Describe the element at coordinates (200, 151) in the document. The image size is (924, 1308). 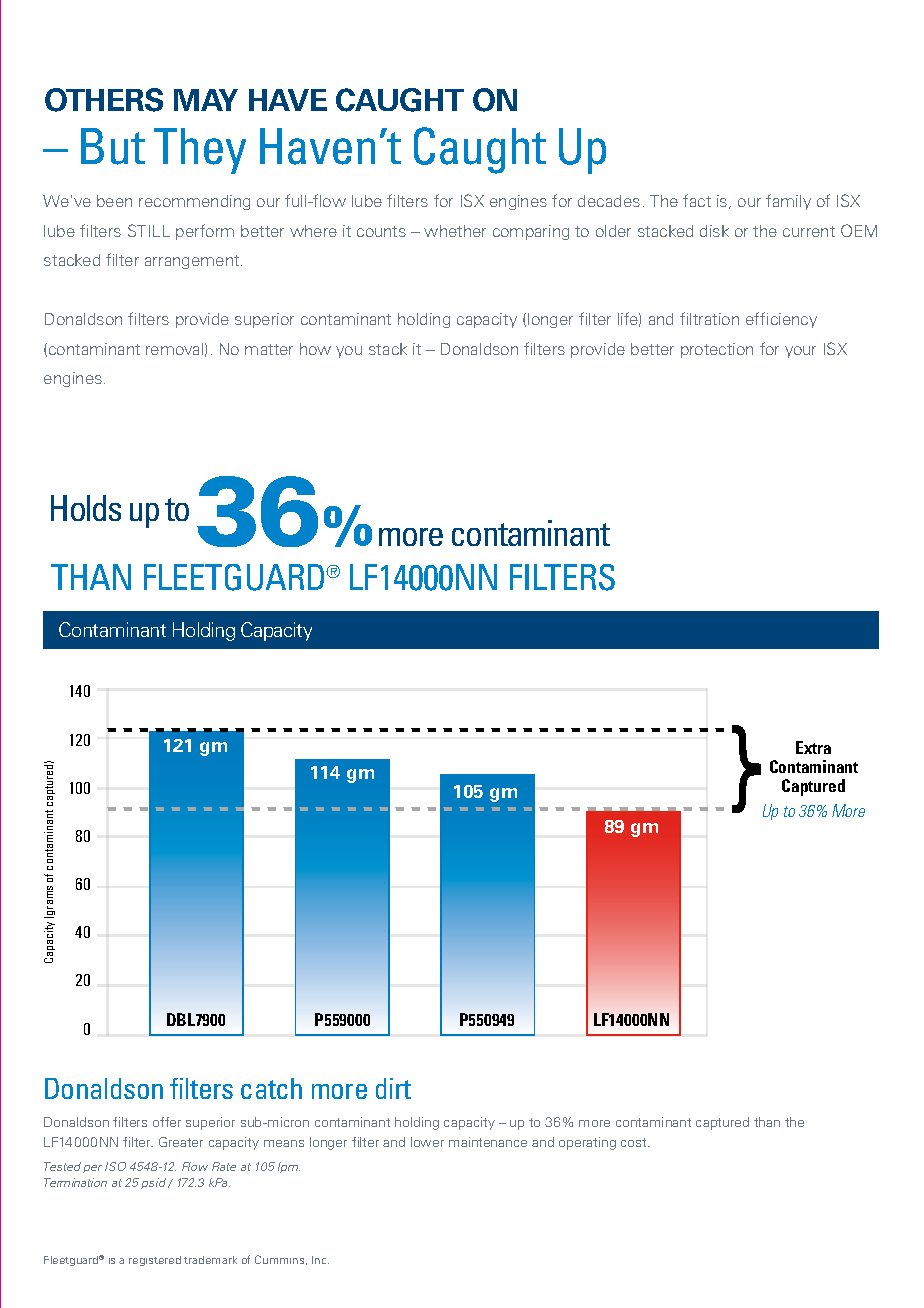
I see `They` at that location.
